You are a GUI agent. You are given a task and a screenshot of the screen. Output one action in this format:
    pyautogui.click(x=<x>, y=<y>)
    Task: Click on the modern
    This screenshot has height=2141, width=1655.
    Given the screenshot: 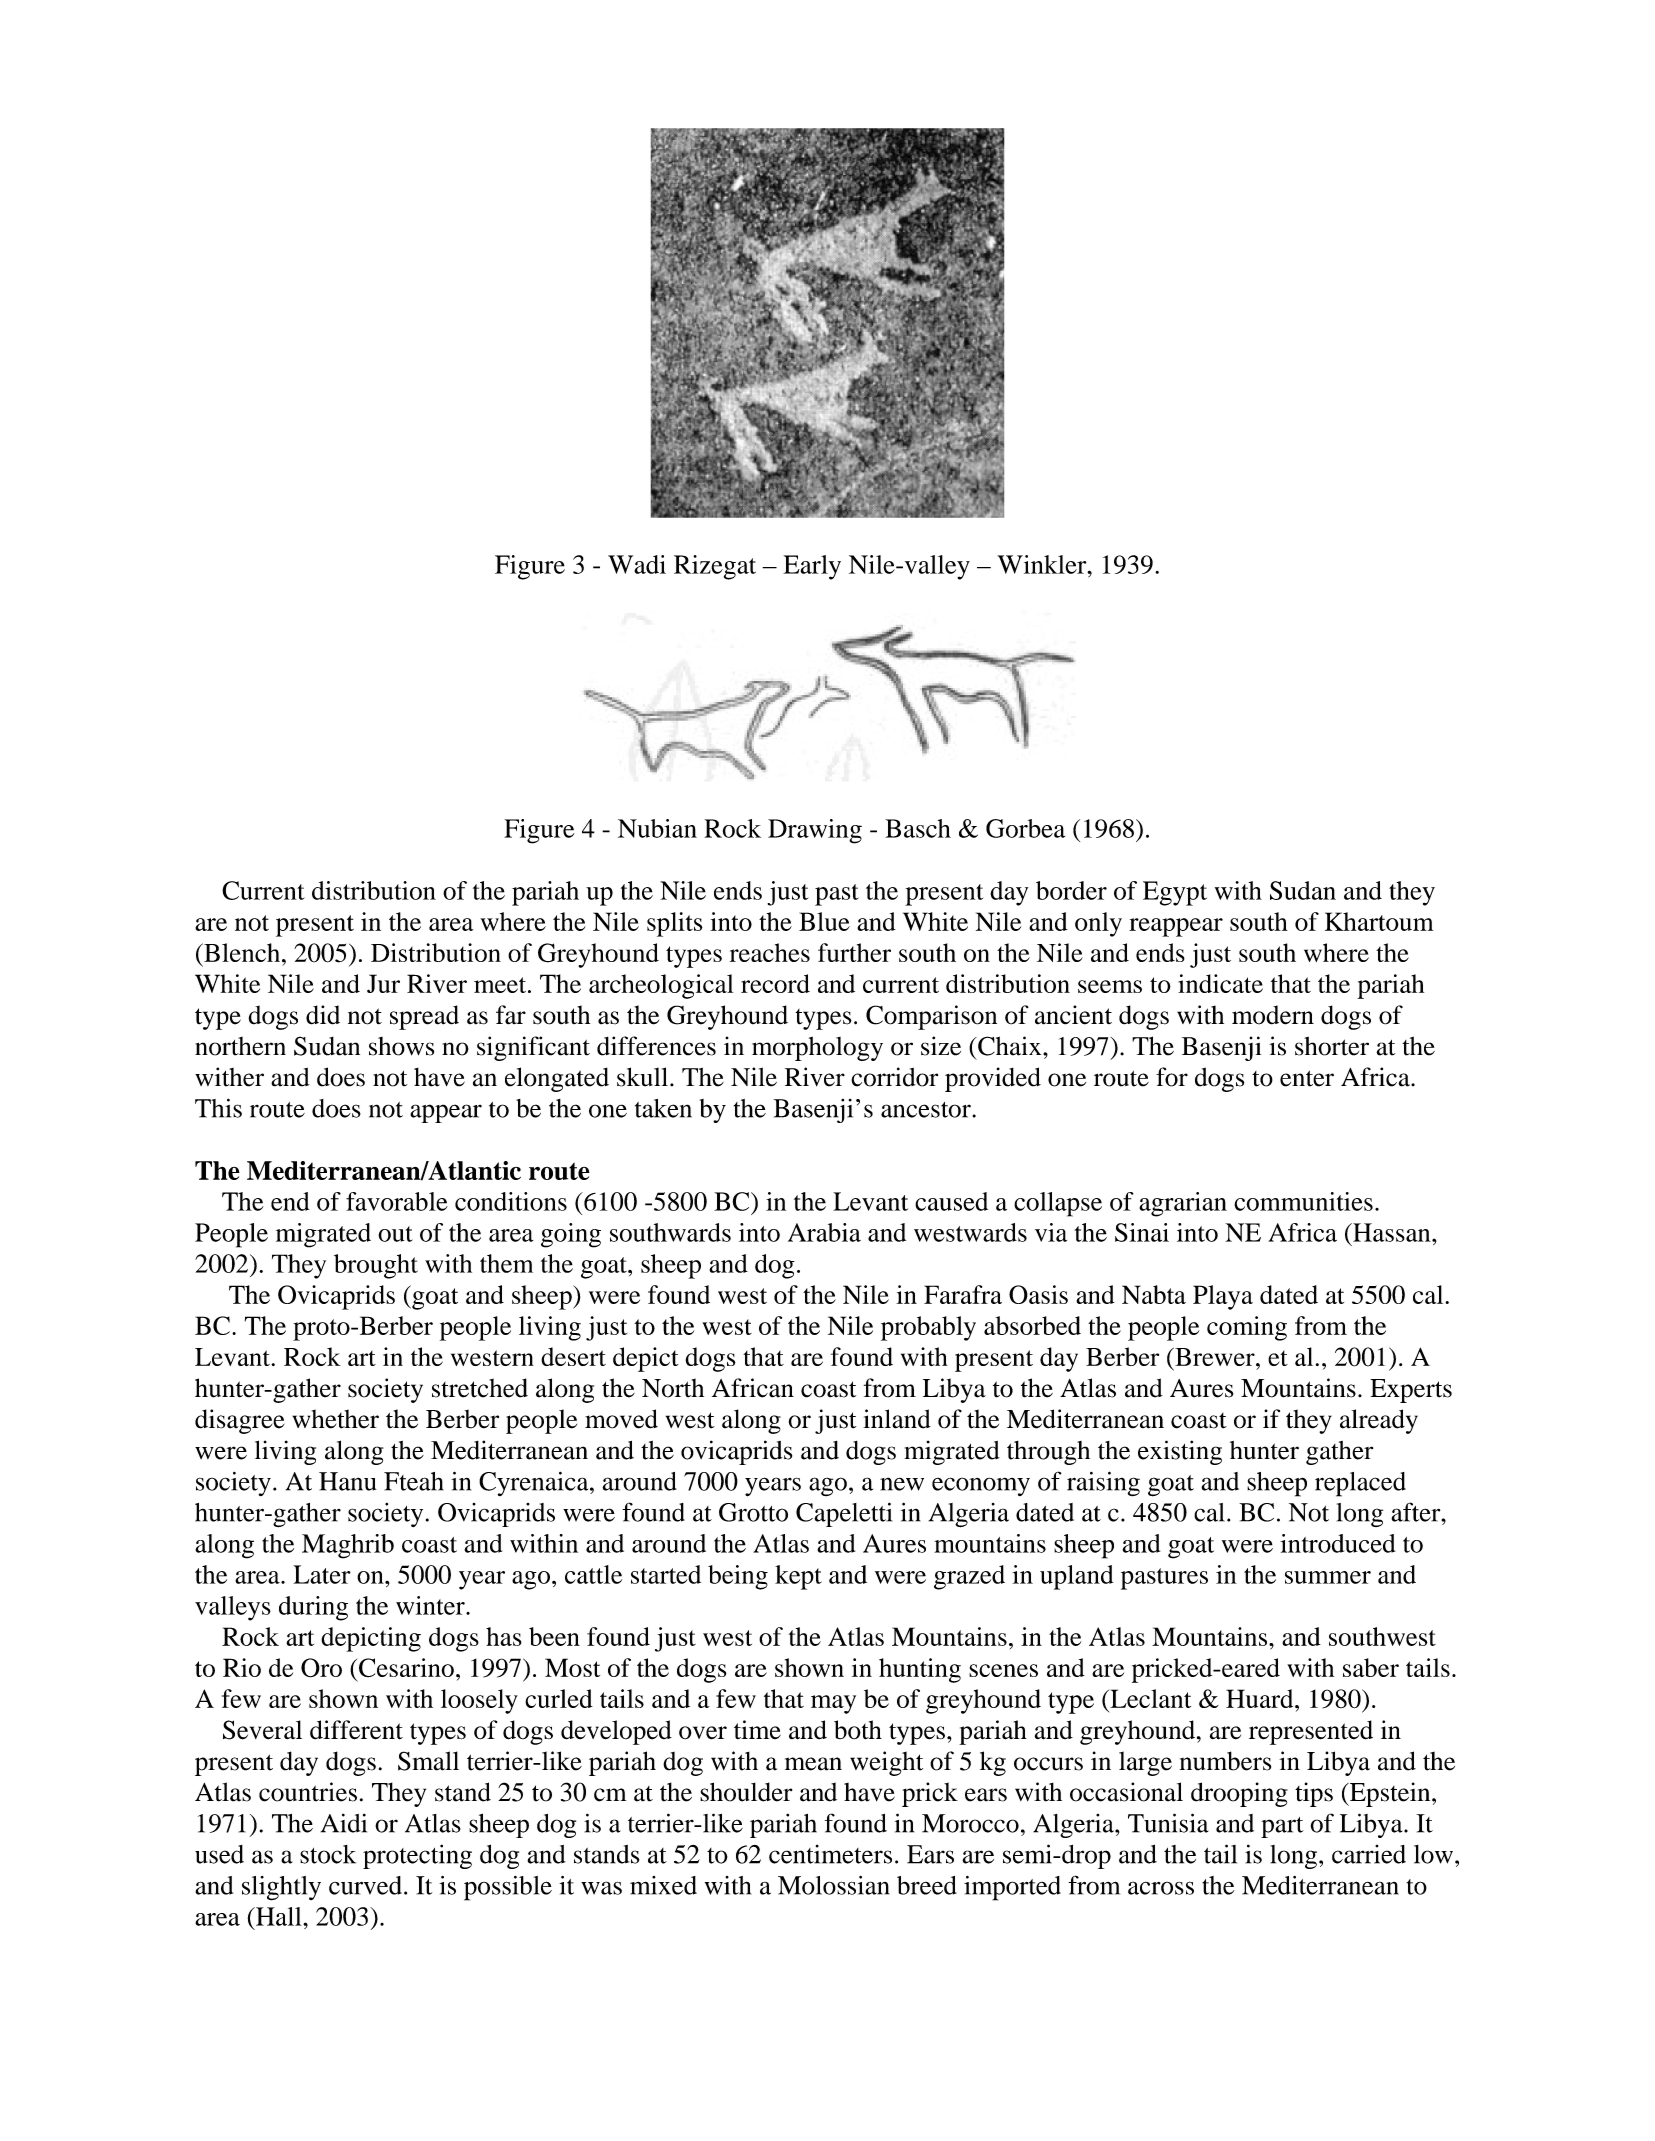 What is the action you would take?
    pyautogui.click(x=1273, y=1015)
